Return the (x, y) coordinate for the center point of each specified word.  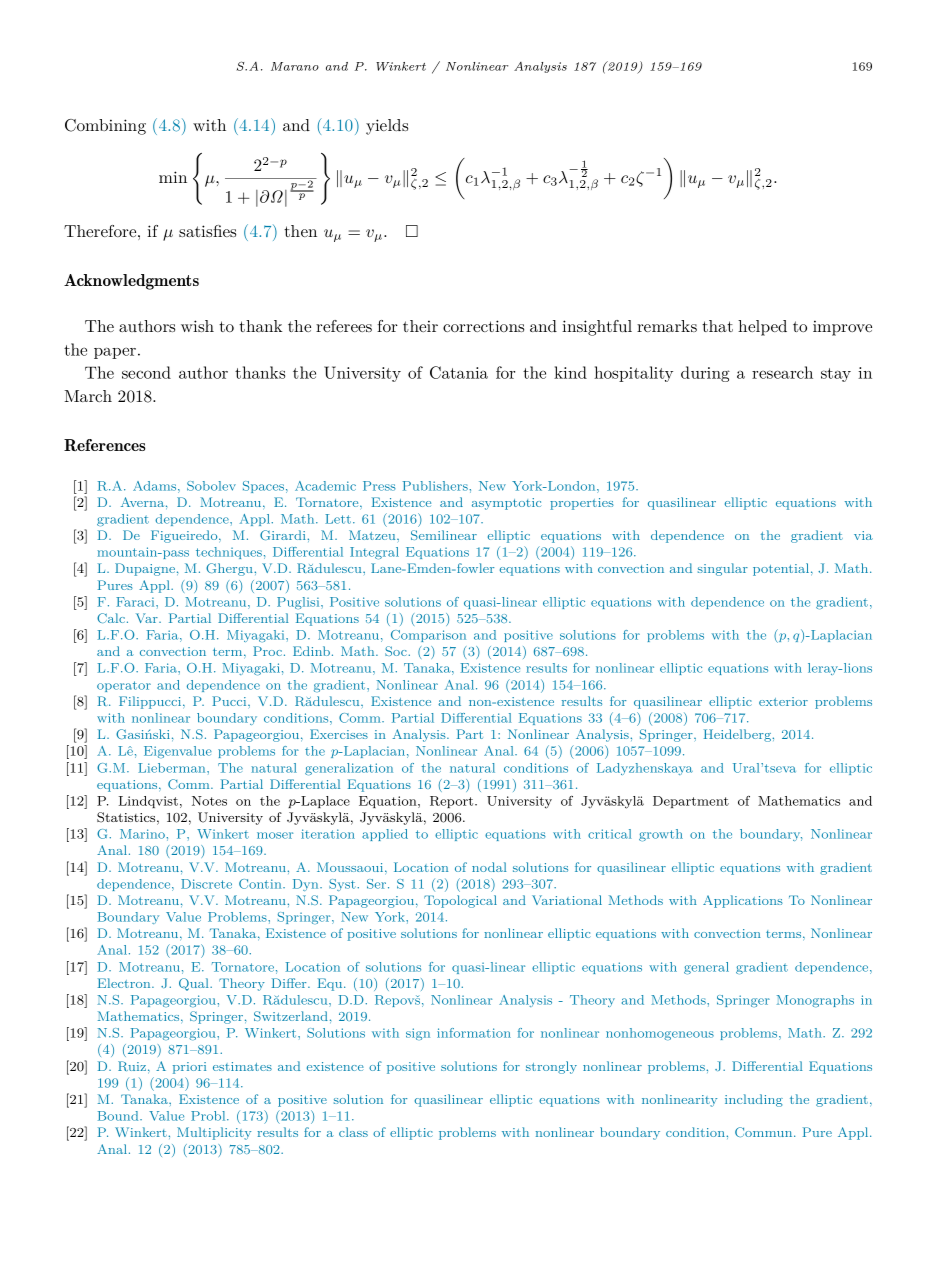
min (173, 177)
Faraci (136, 602)
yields (387, 127)
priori (189, 1068)
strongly (551, 1067)
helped (762, 328)
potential (781, 569)
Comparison (428, 636)
